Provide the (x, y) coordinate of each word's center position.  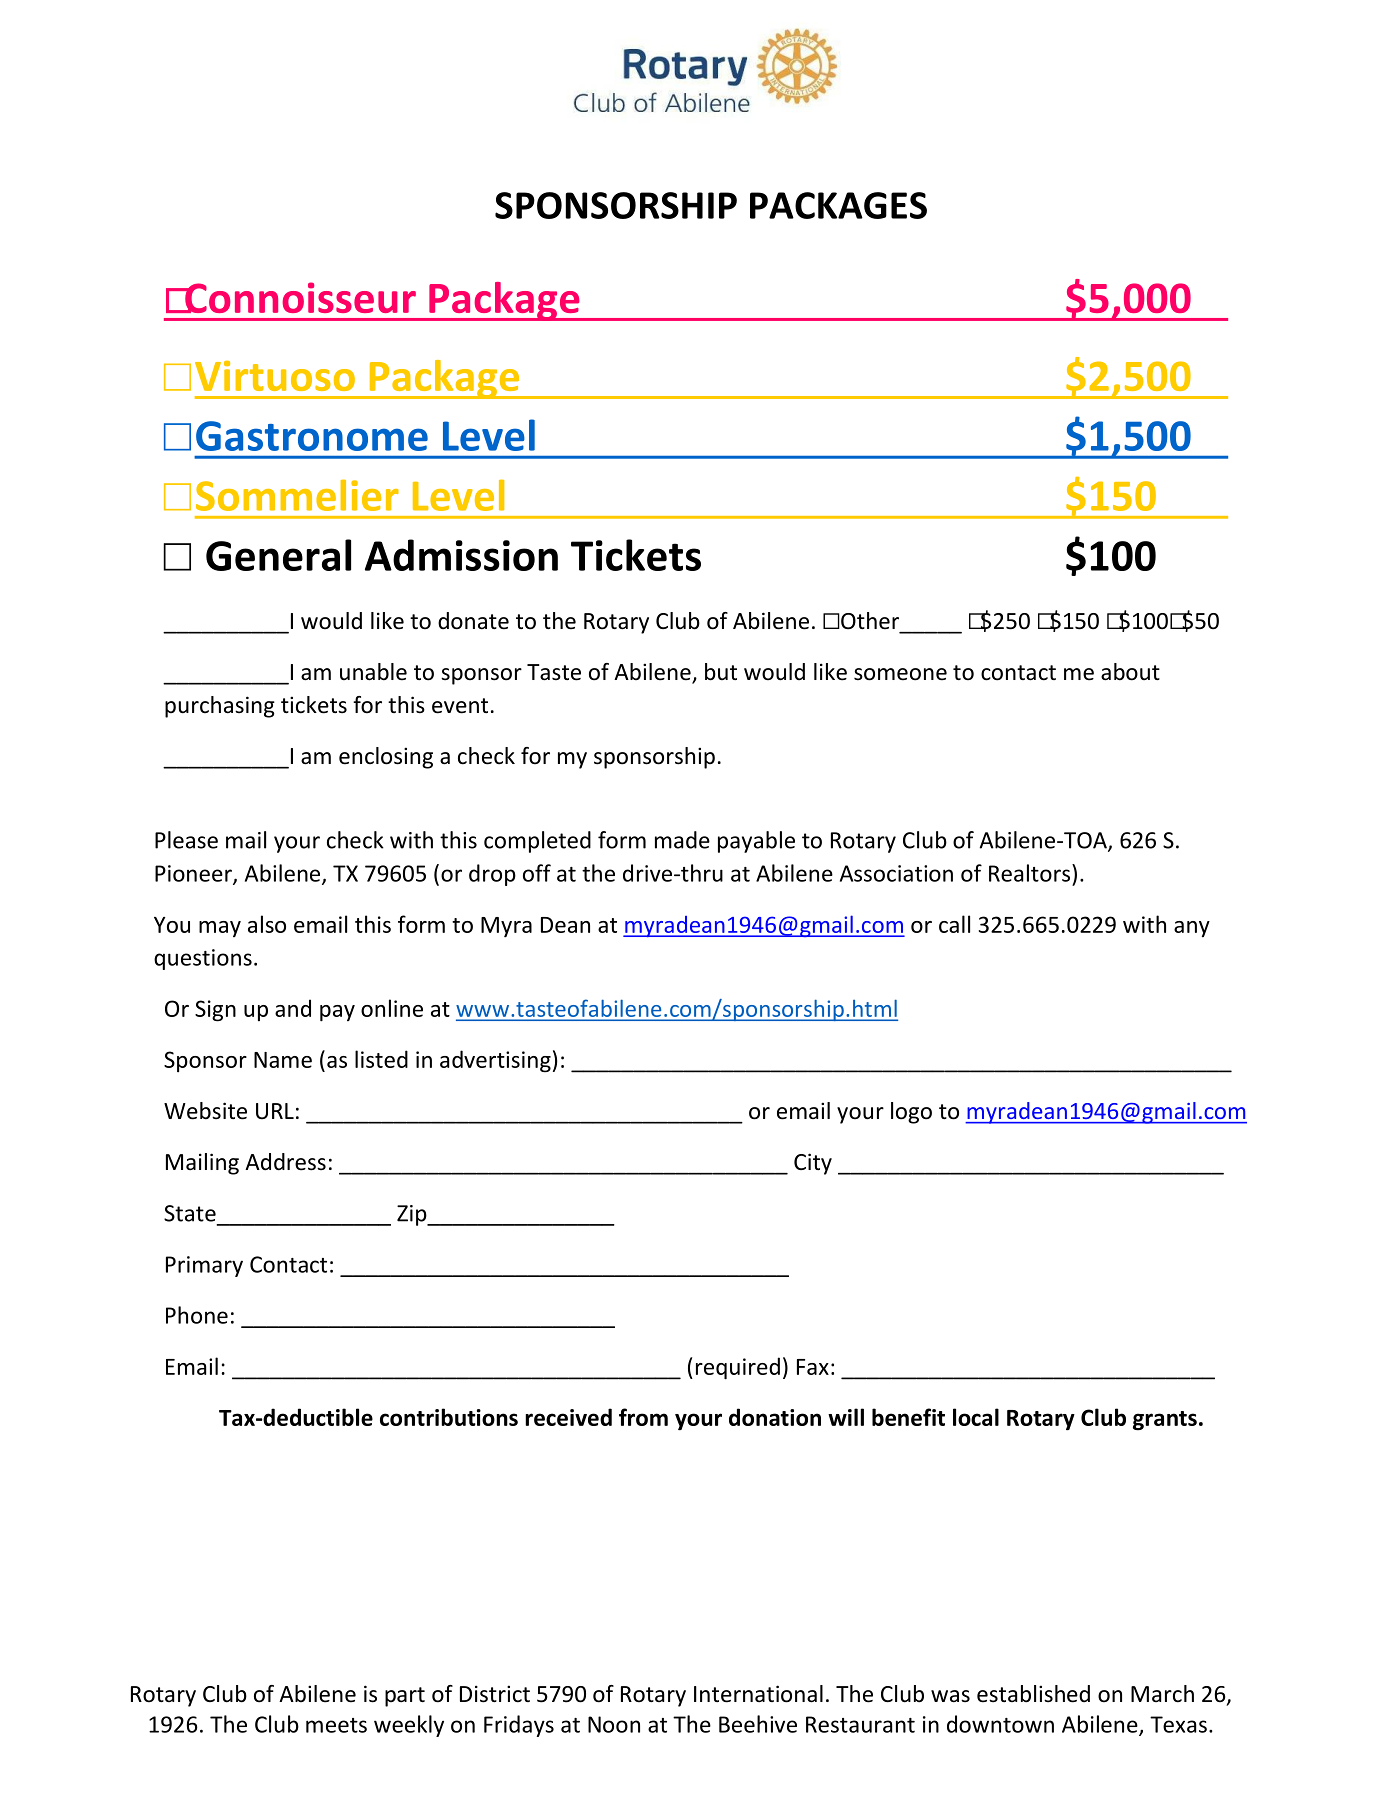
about (1130, 672)
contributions (449, 1417)
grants (1165, 1421)
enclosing (386, 758)
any (1192, 929)
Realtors (1031, 873)
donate (473, 621)
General (278, 555)
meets (336, 1725)
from (643, 1417)
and (293, 1008)
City (813, 1164)
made (682, 840)
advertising (495, 1061)
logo (911, 1113)
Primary (204, 1266)
